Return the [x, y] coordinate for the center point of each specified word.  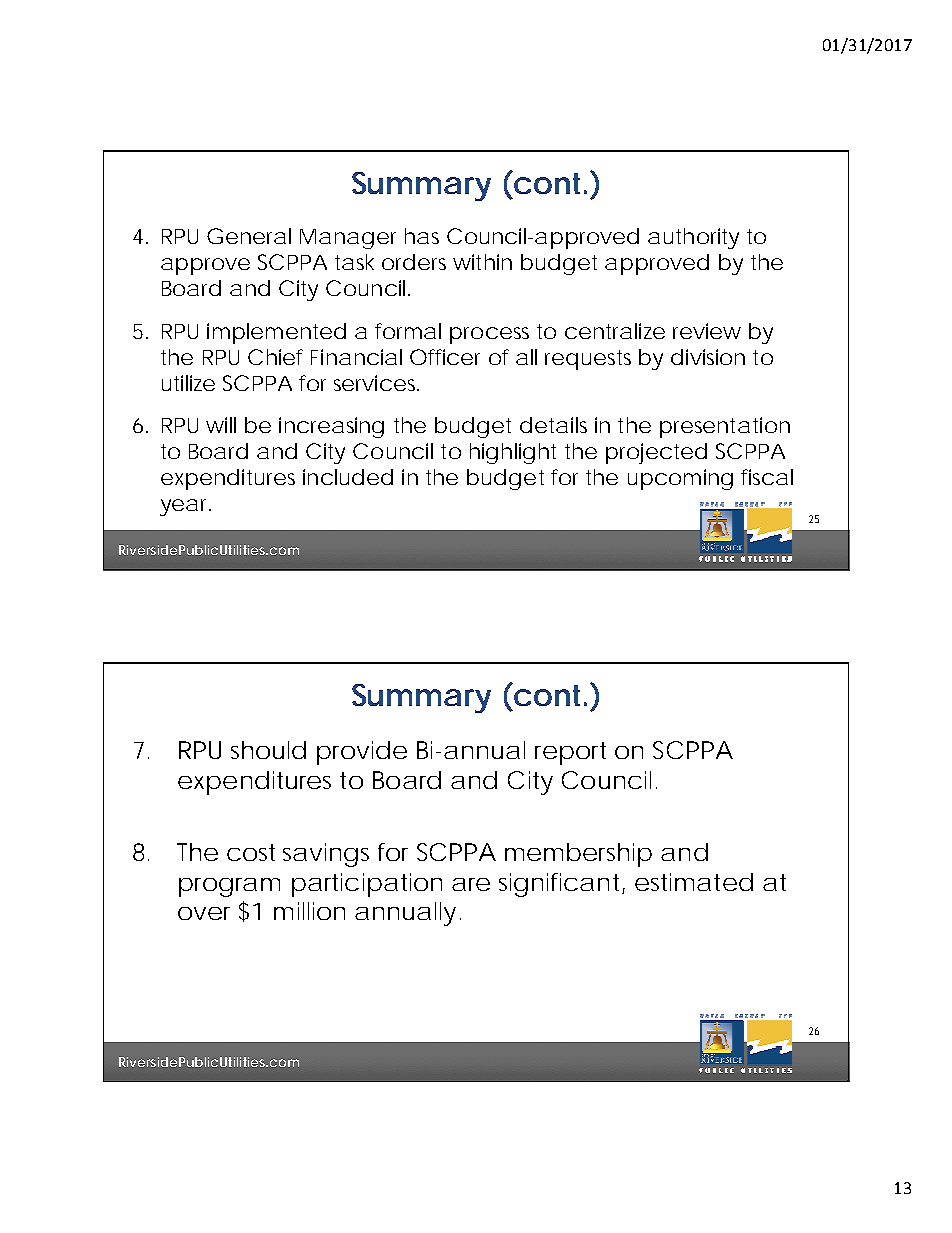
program [229, 887]
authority [693, 238]
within [482, 262]
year [185, 507]
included [348, 477]
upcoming [680, 479]
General [249, 236]
